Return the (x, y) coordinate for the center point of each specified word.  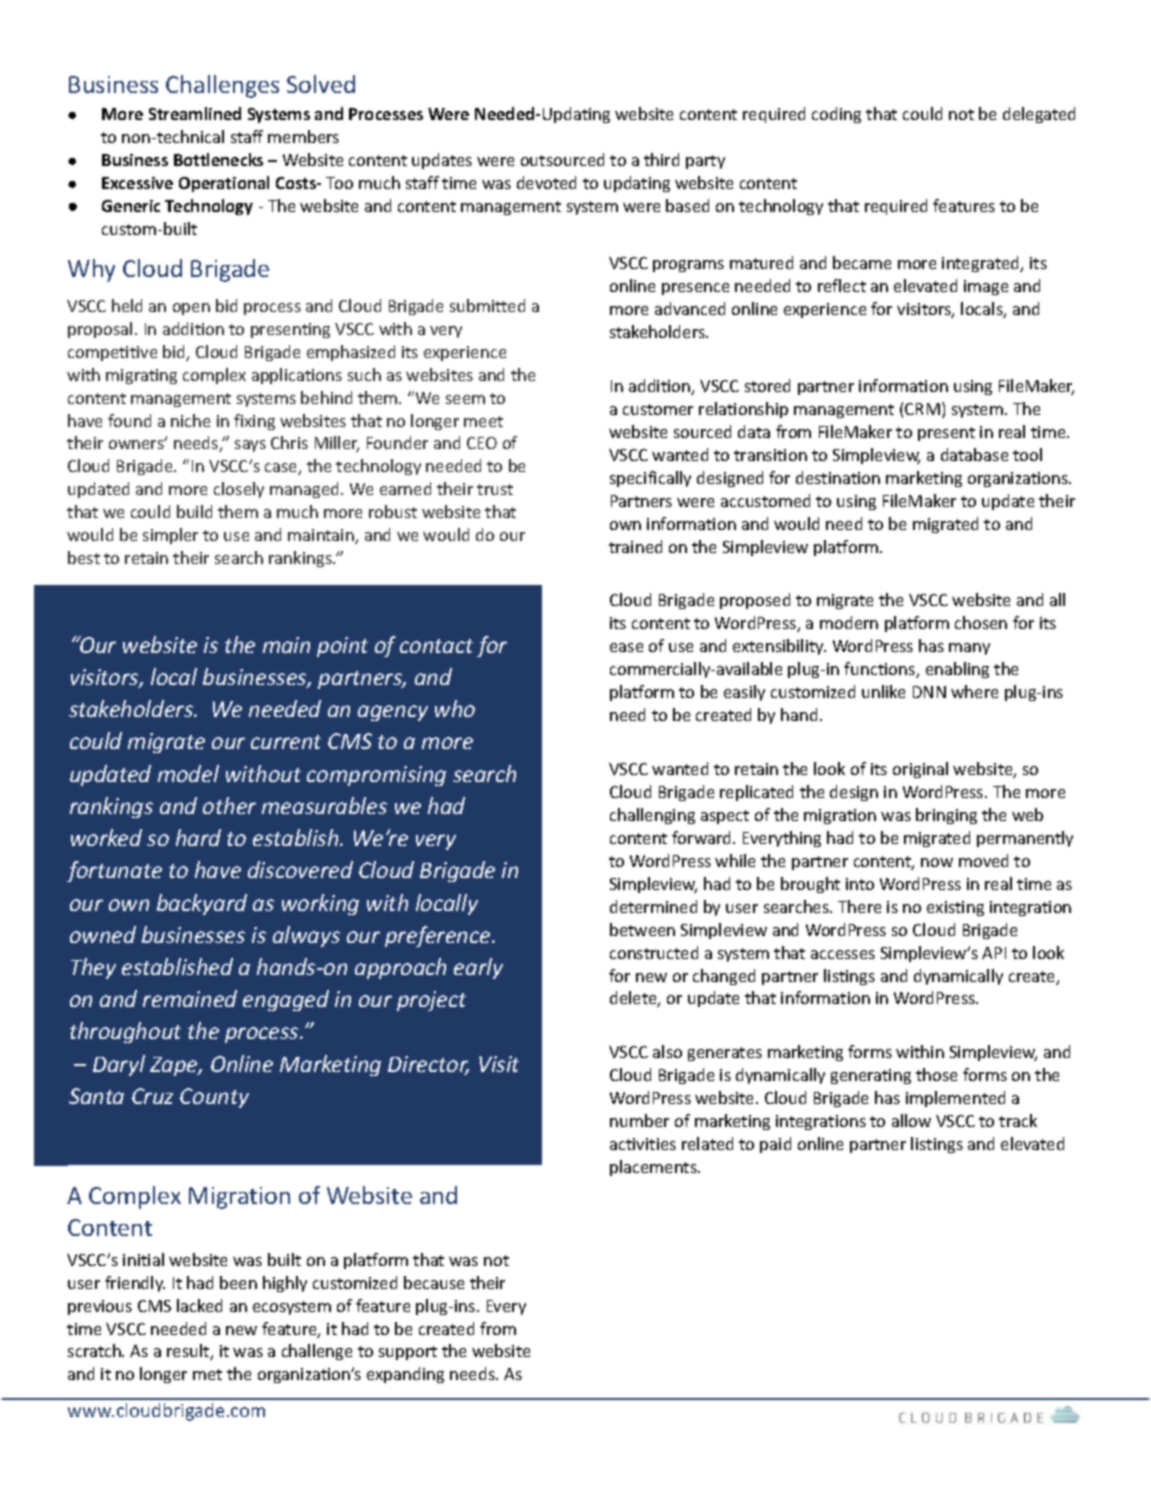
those (936, 1074)
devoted (546, 182)
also (667, 1051)
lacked (199, 1305)
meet (483, 421)
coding (836, 115)
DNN (929, 692)
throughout (125, 1032)
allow (911, 1120)
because (434, 1282)
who (455, 708)
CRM (922, 409)
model (188, 773)
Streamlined (195, 113)
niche (190, 420)
